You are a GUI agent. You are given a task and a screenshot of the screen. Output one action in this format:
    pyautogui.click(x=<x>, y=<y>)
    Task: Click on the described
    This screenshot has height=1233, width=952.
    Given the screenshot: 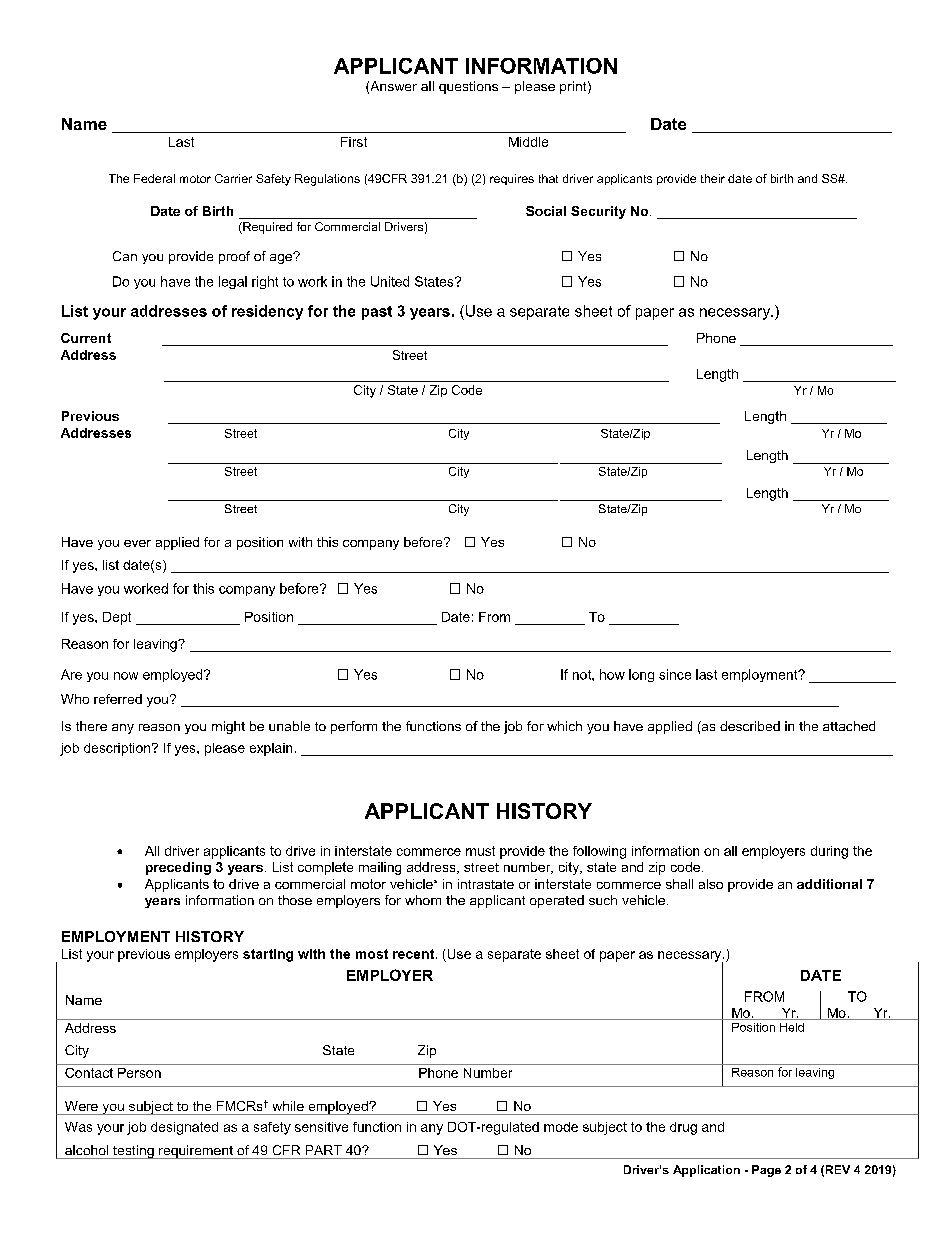 What is the action you would take?
    pyautogui.click(x=750, y=726)
